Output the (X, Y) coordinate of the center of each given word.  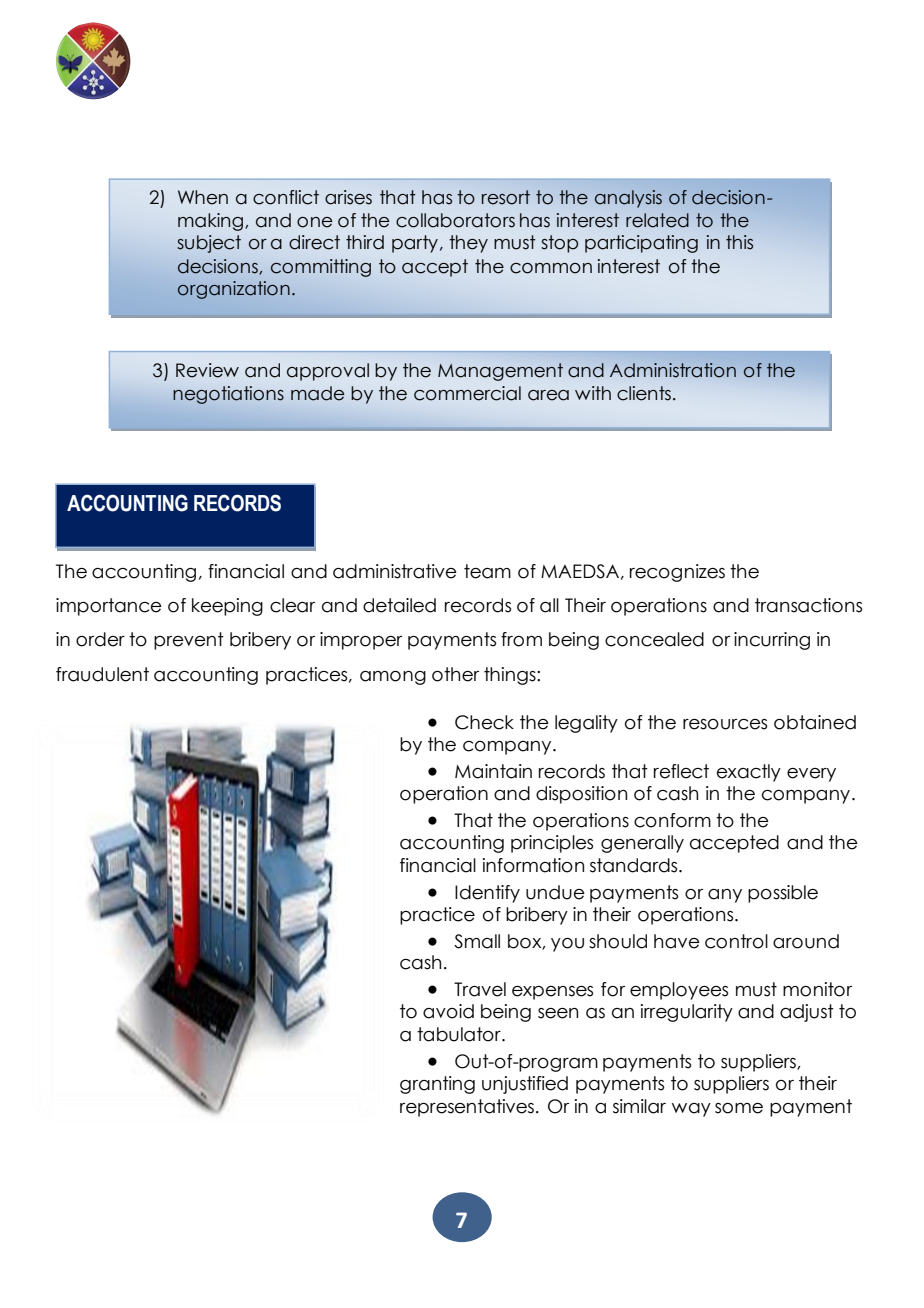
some (739, 1108)
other (455, 674)
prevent (189, 641)
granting (437, 1085)
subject (209, 244)
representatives (467, 1108)
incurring (772, 641)
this (739, 242)
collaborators (455, 220)
